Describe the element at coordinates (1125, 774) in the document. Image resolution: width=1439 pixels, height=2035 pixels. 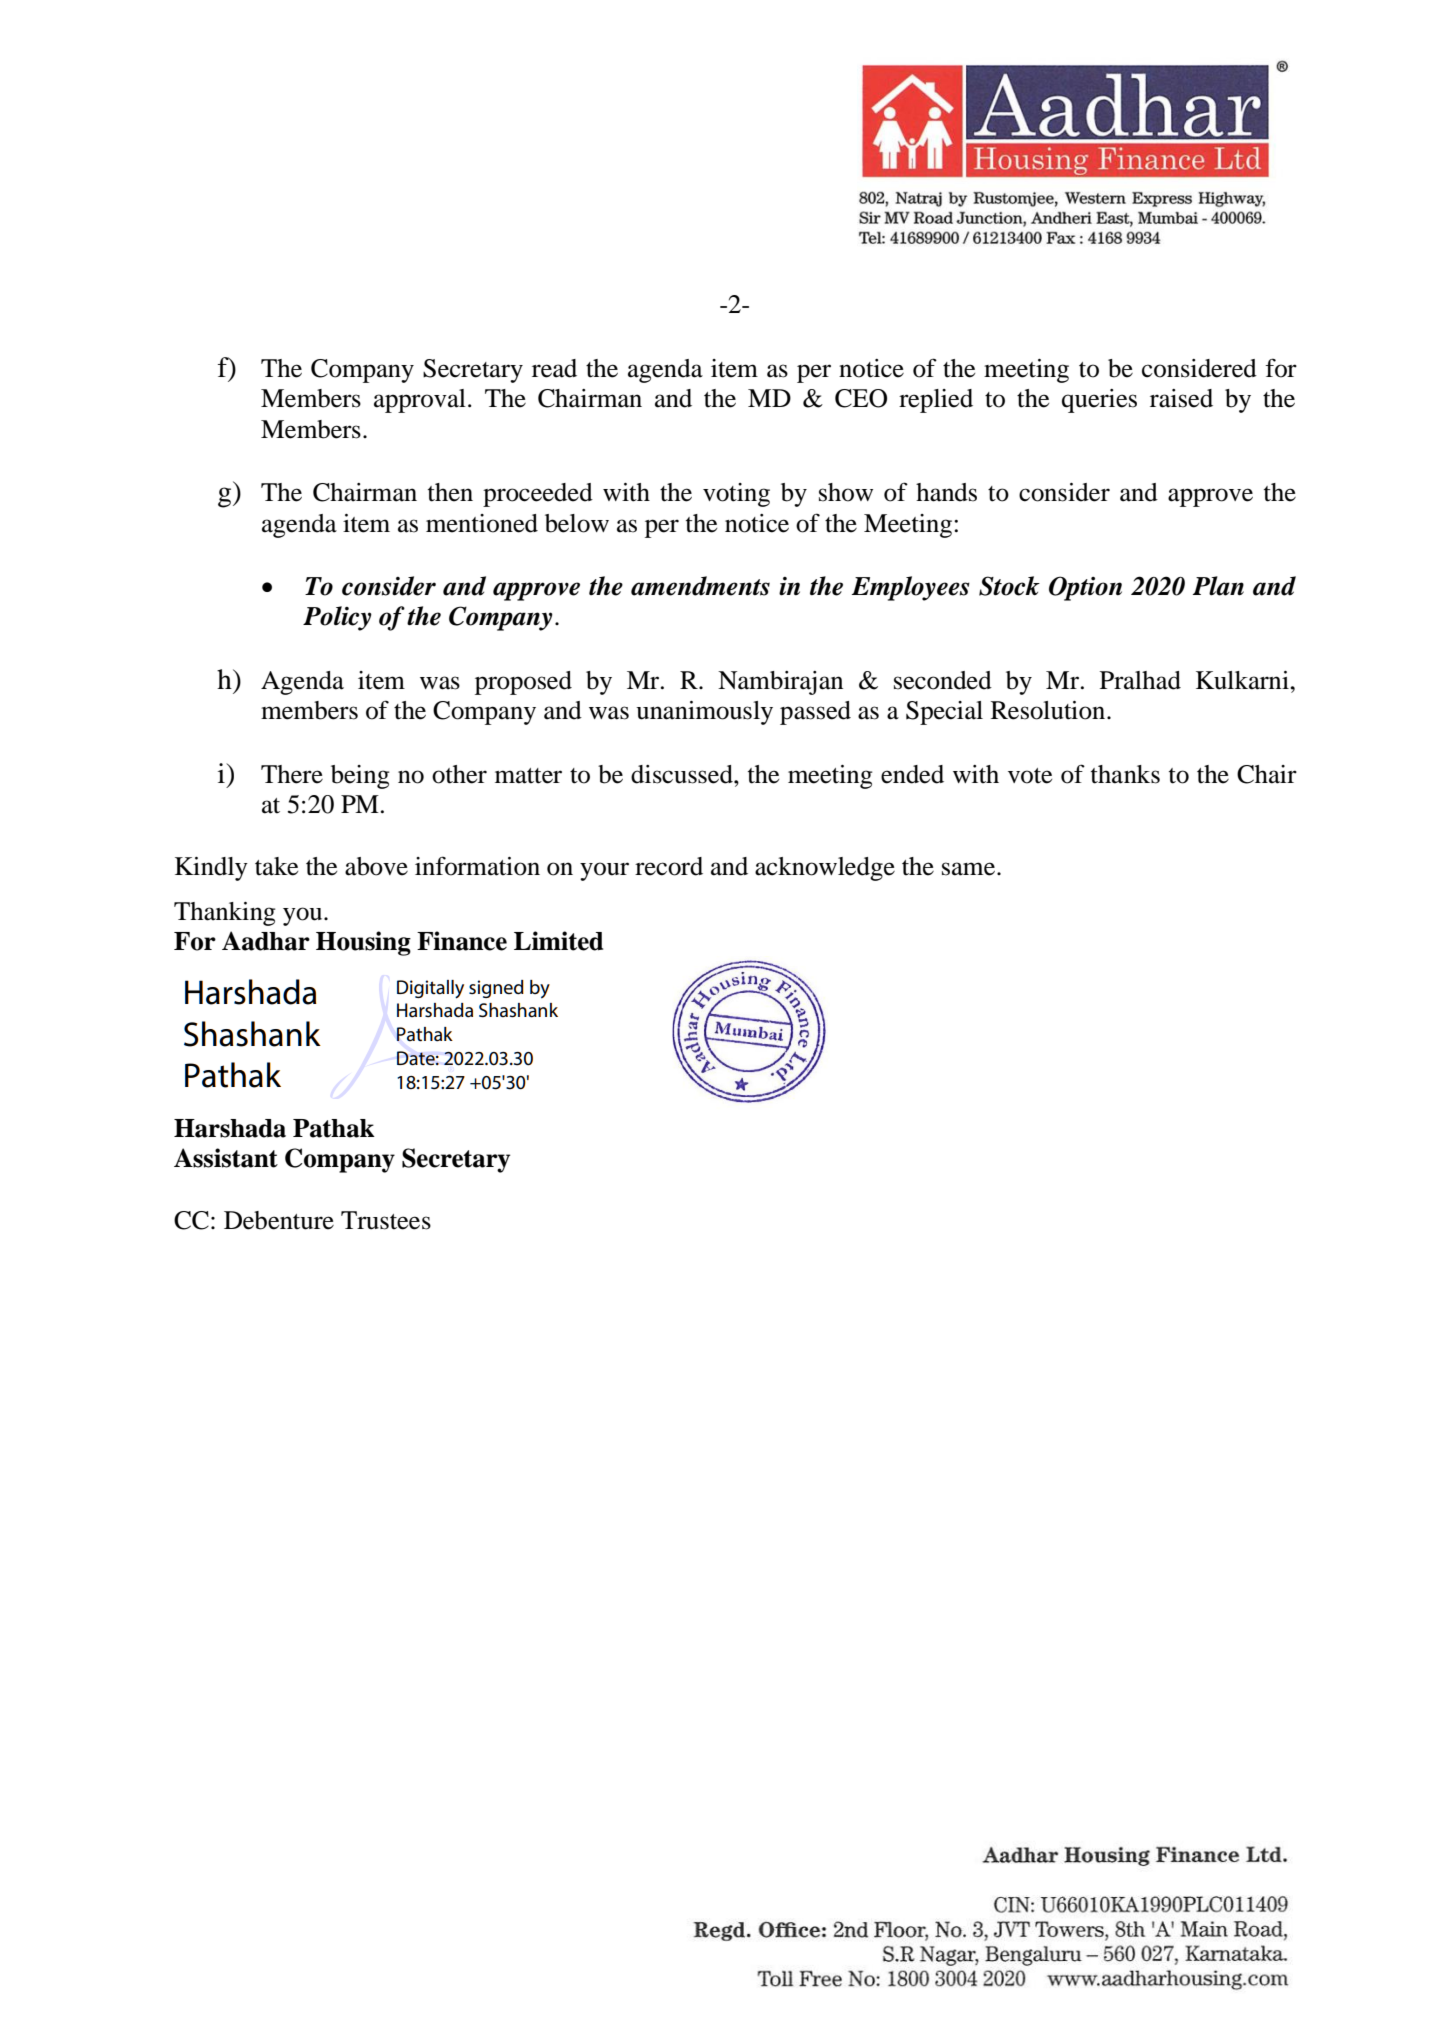
I see `thanks` at that location.
